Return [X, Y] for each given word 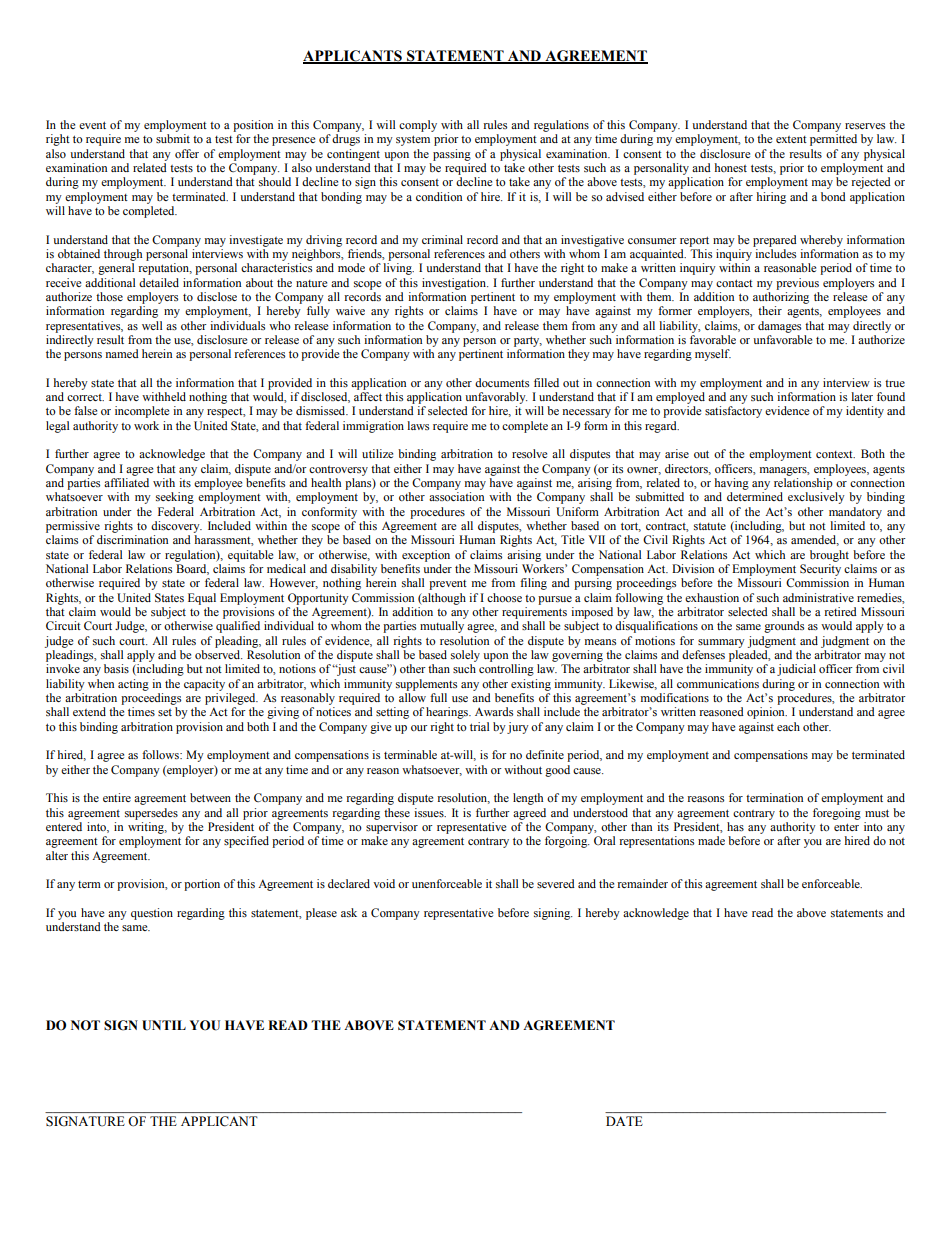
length [528, 799]
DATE [624, 1121]
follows [161, 754]
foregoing [837, 814]
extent [791, 139]
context [835, 454]
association [456, 496]
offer [187, 153]
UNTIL [164, 1025]
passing [452, 155]
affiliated [126, 482]
